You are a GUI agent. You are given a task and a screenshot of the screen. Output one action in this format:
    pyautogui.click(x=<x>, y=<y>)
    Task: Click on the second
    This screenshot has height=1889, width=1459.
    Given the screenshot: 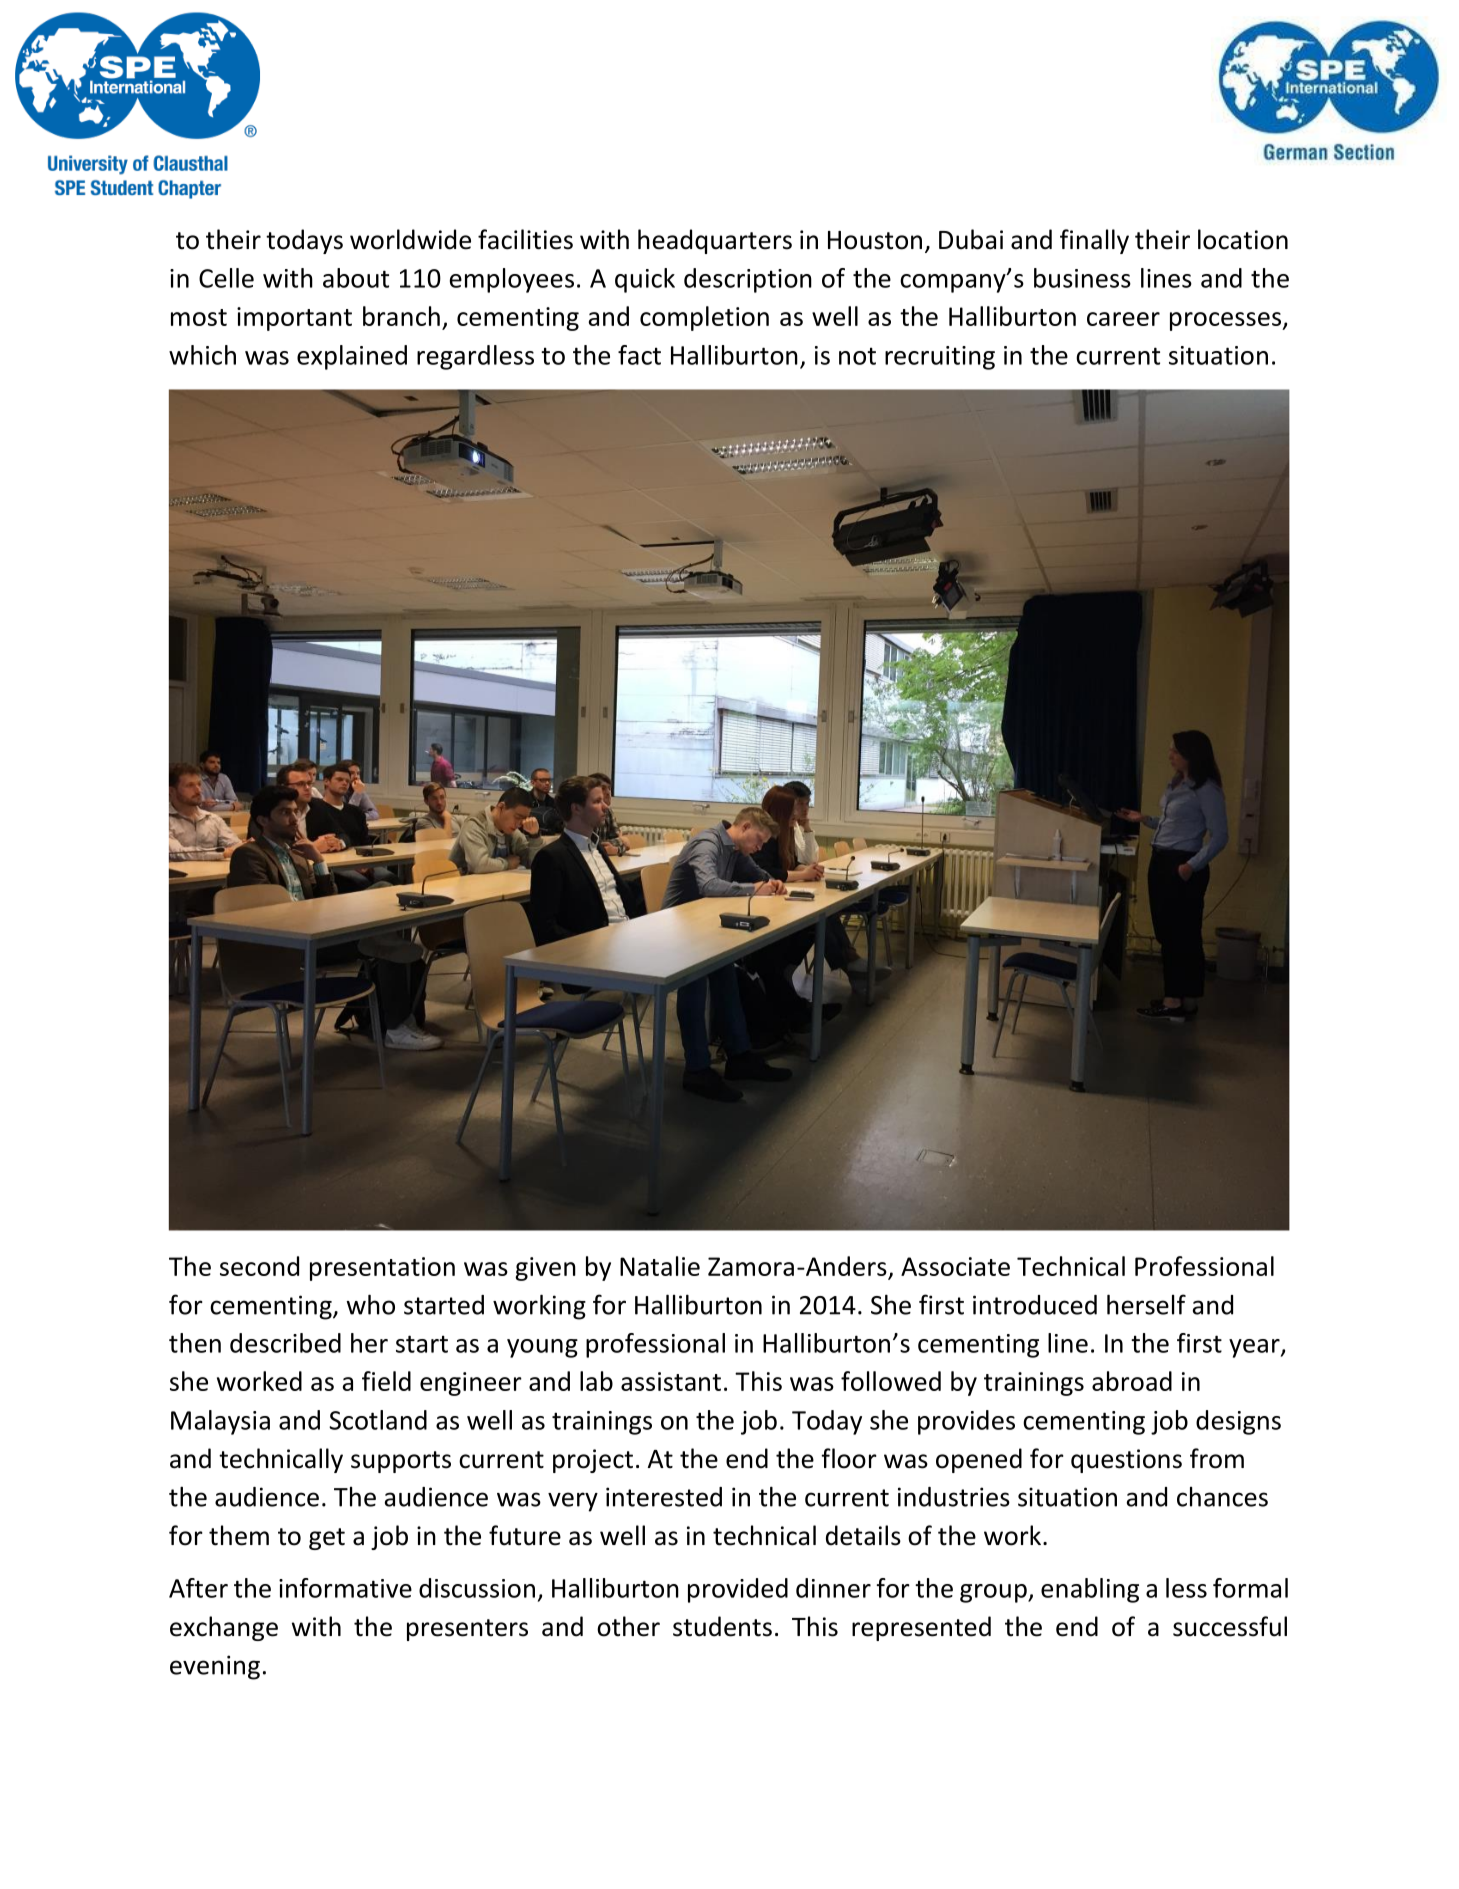 What is the action you would take?
    pyautogui.click(x=259, y=1266)
